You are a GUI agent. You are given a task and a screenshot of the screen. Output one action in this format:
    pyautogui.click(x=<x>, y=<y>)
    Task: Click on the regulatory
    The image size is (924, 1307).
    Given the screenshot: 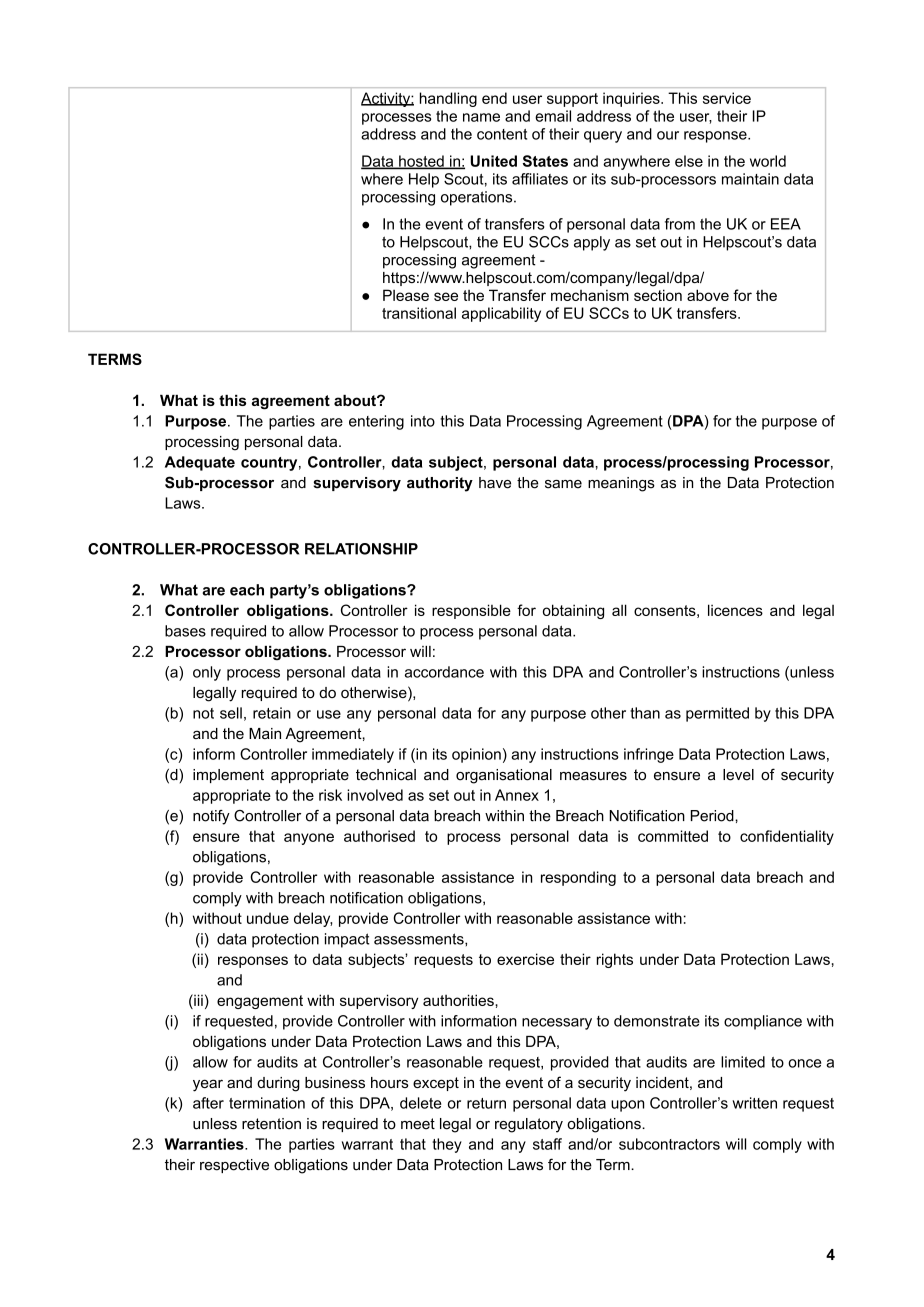 What is the action you would take?
    pyautogui.click(x=529, y=1125)
